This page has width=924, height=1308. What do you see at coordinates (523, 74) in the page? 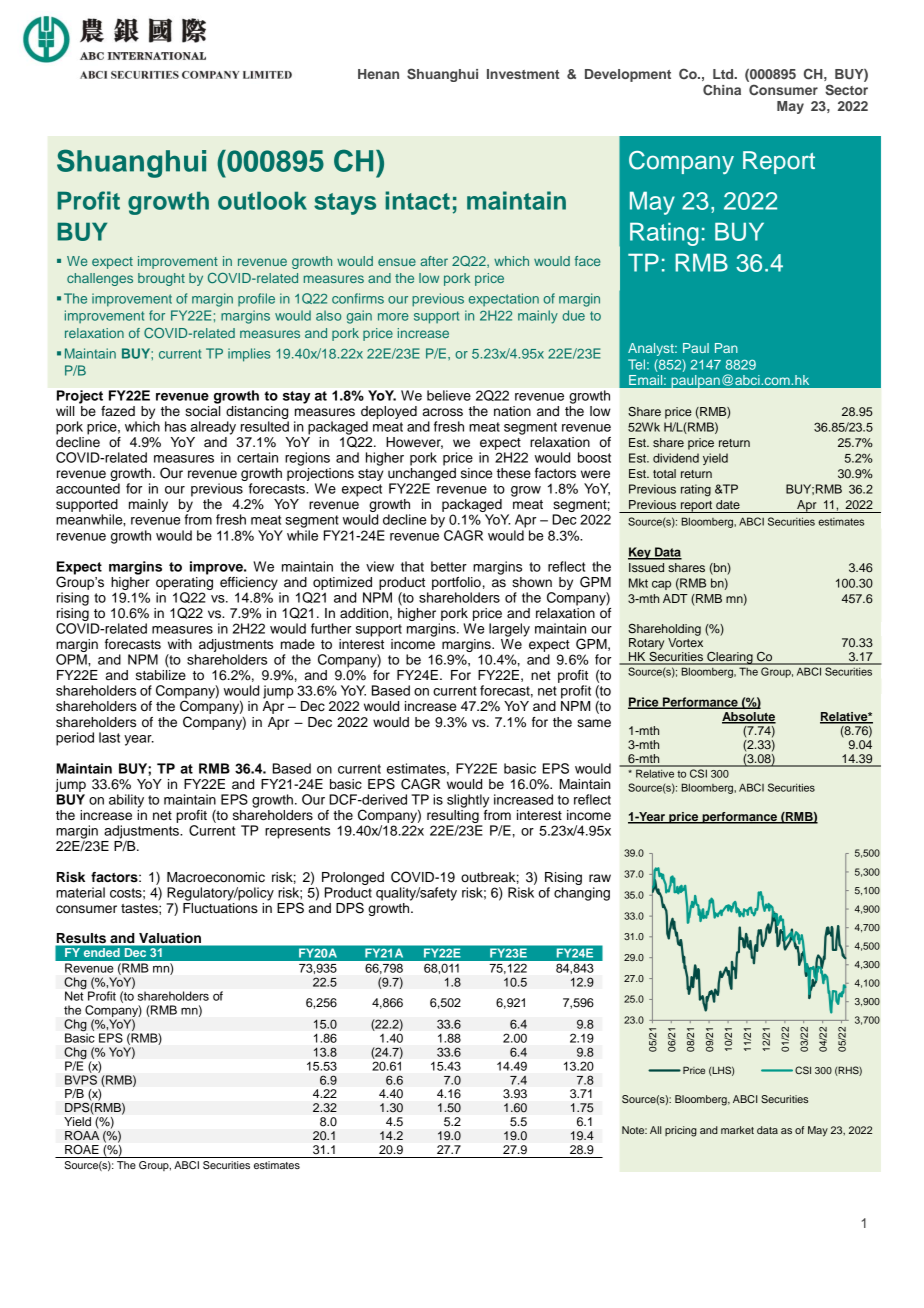
I see `Investment` at bounding box center [523, 74].
